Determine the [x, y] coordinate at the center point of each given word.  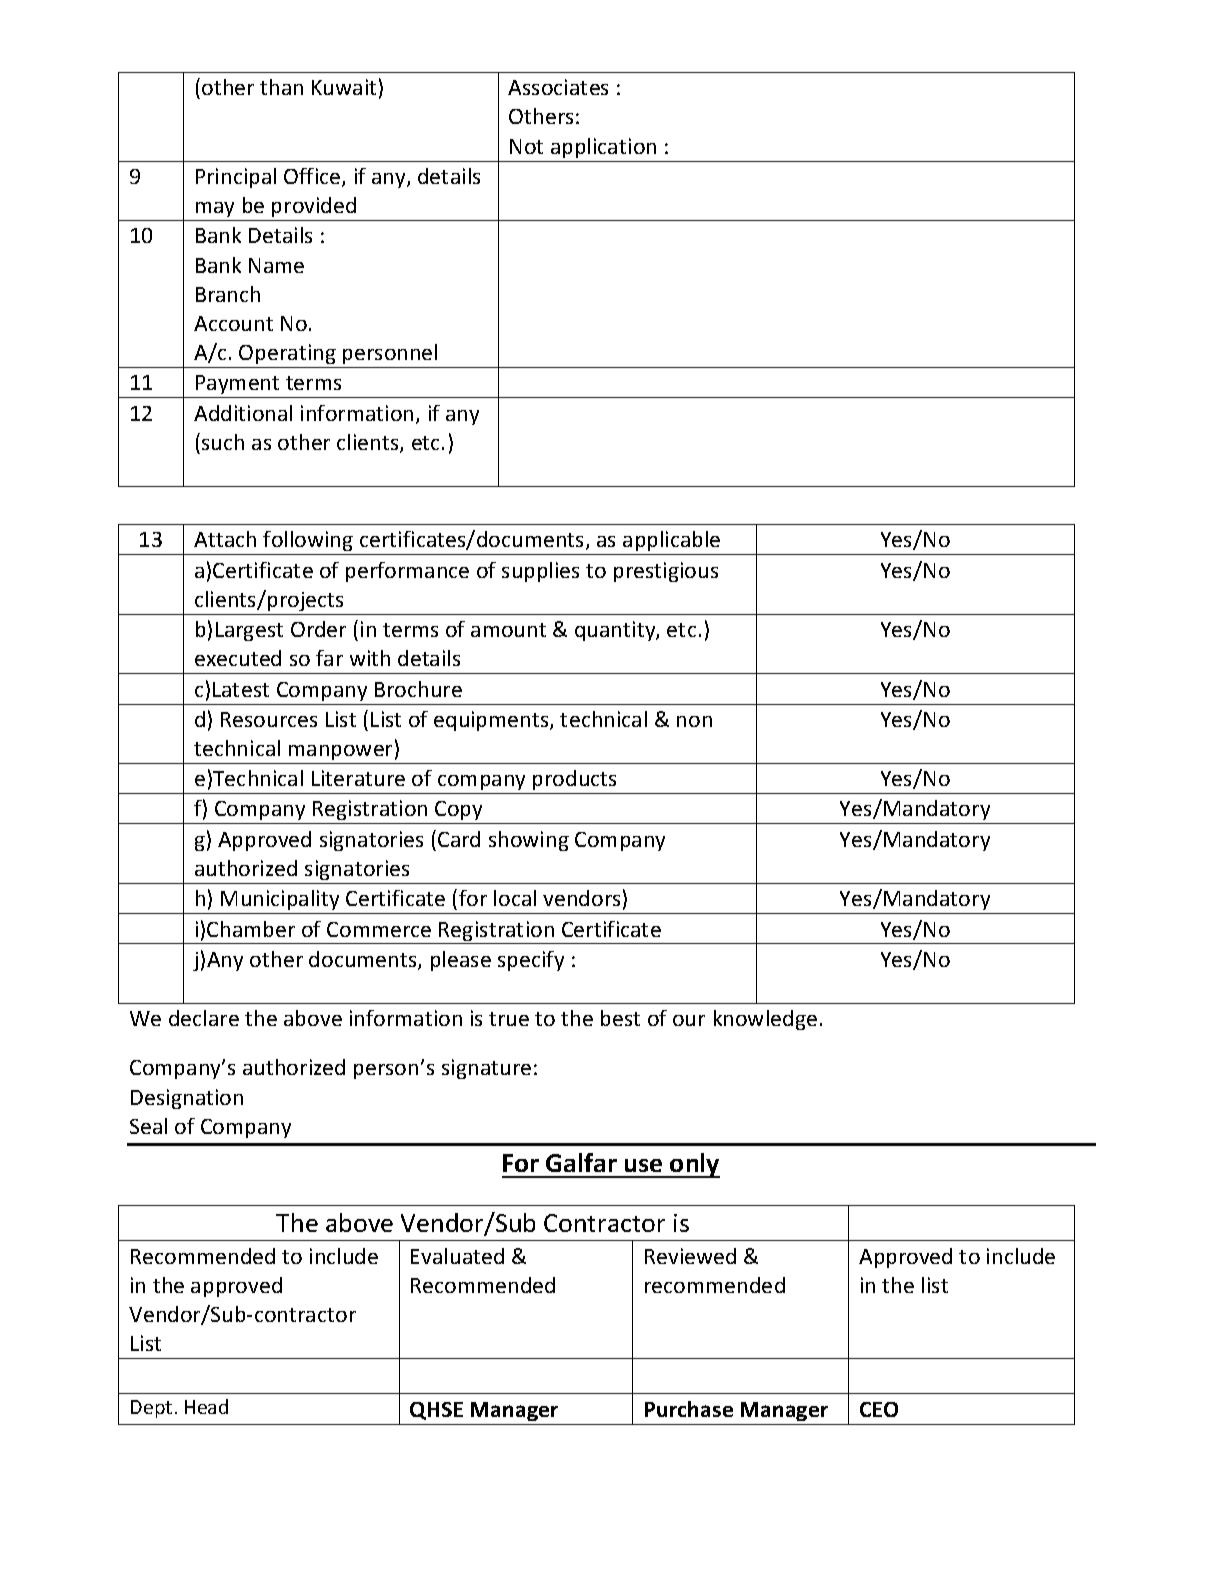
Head [206, 1406]
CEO [879, 1409]
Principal [236, 178]
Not [526, 146]
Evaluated [457, 1256]
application [603, 148]
